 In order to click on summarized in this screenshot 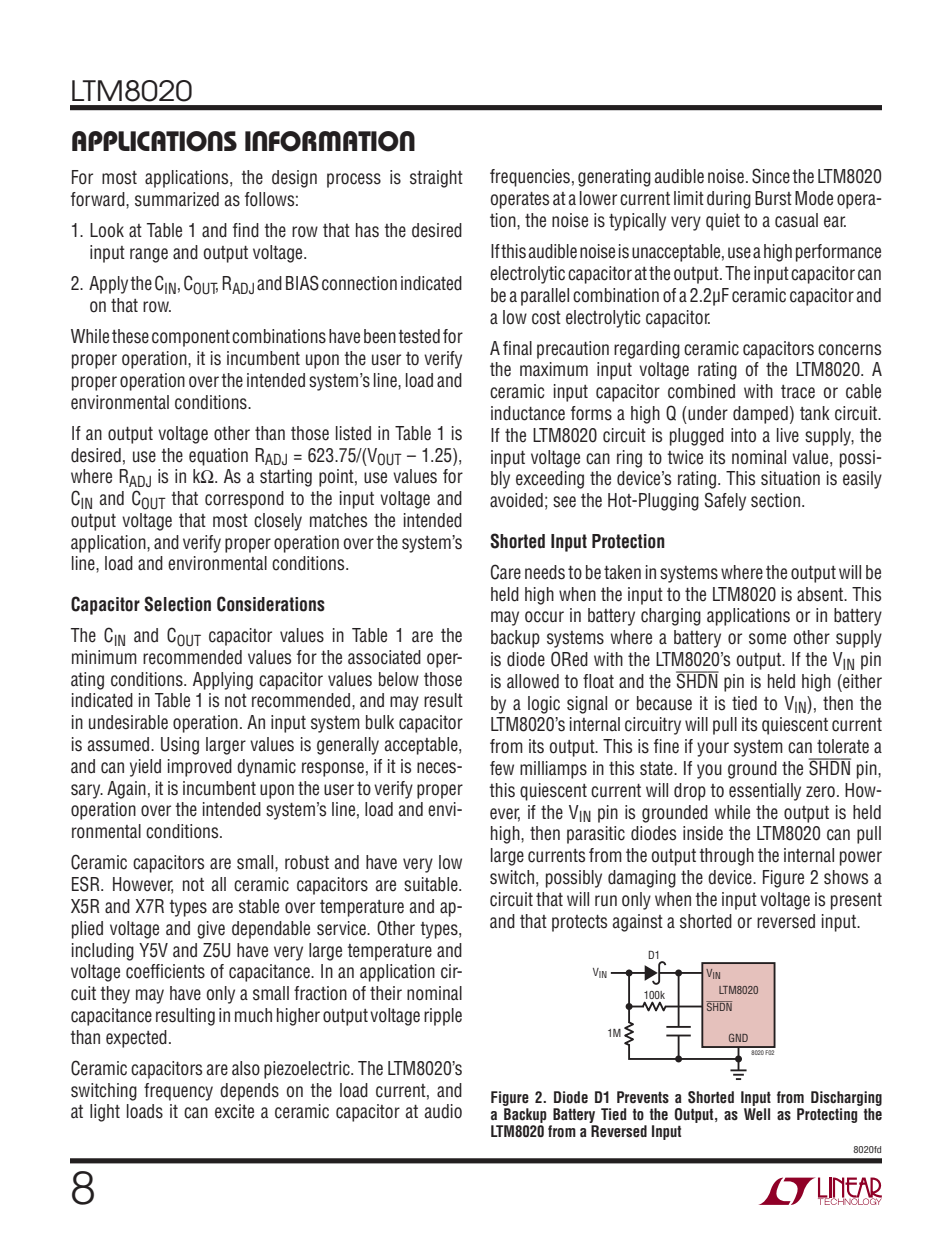, I will do `click(177, 199)`.
